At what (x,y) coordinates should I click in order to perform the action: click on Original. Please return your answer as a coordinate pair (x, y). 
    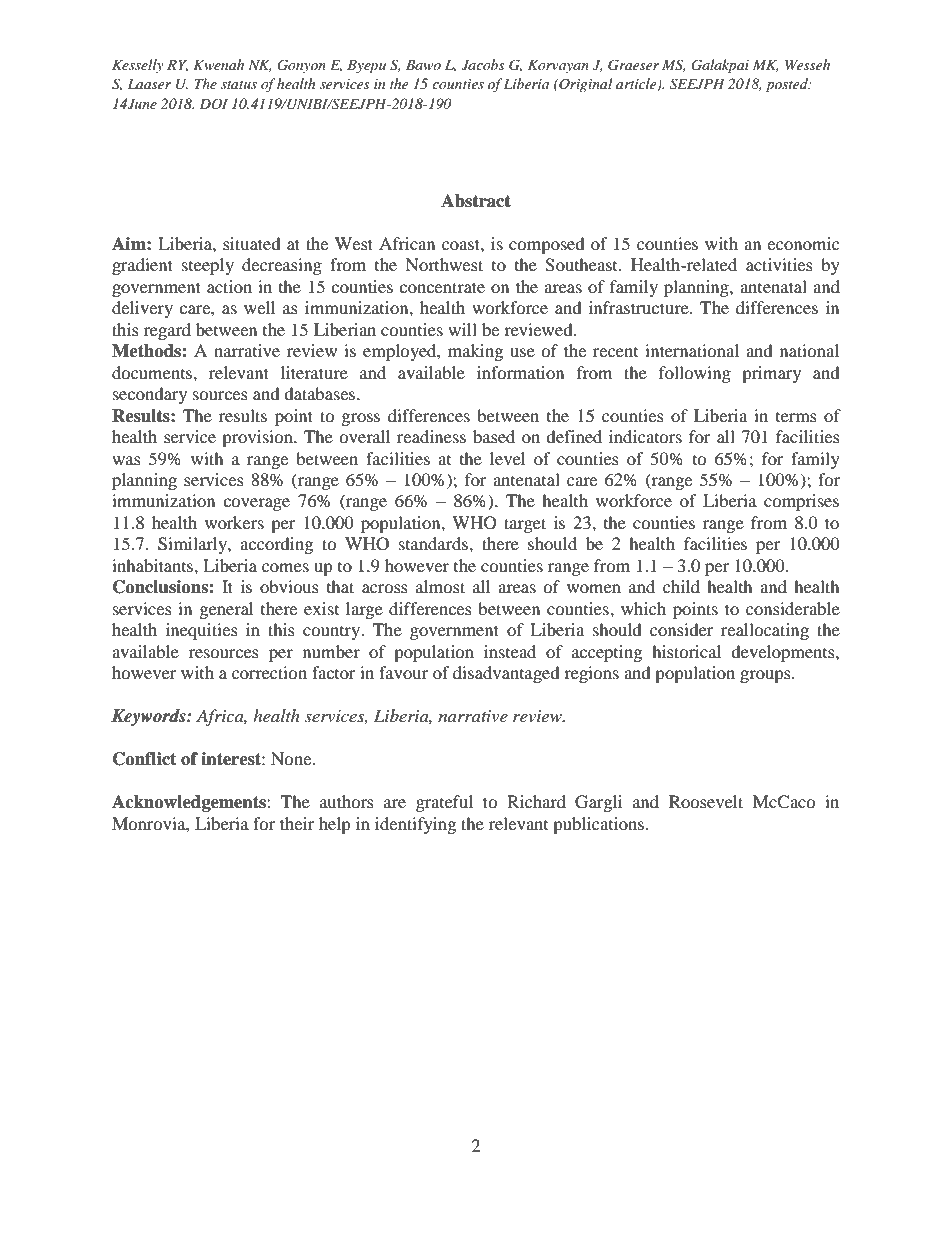
    Looking at the image, I should click on (585, 85).
